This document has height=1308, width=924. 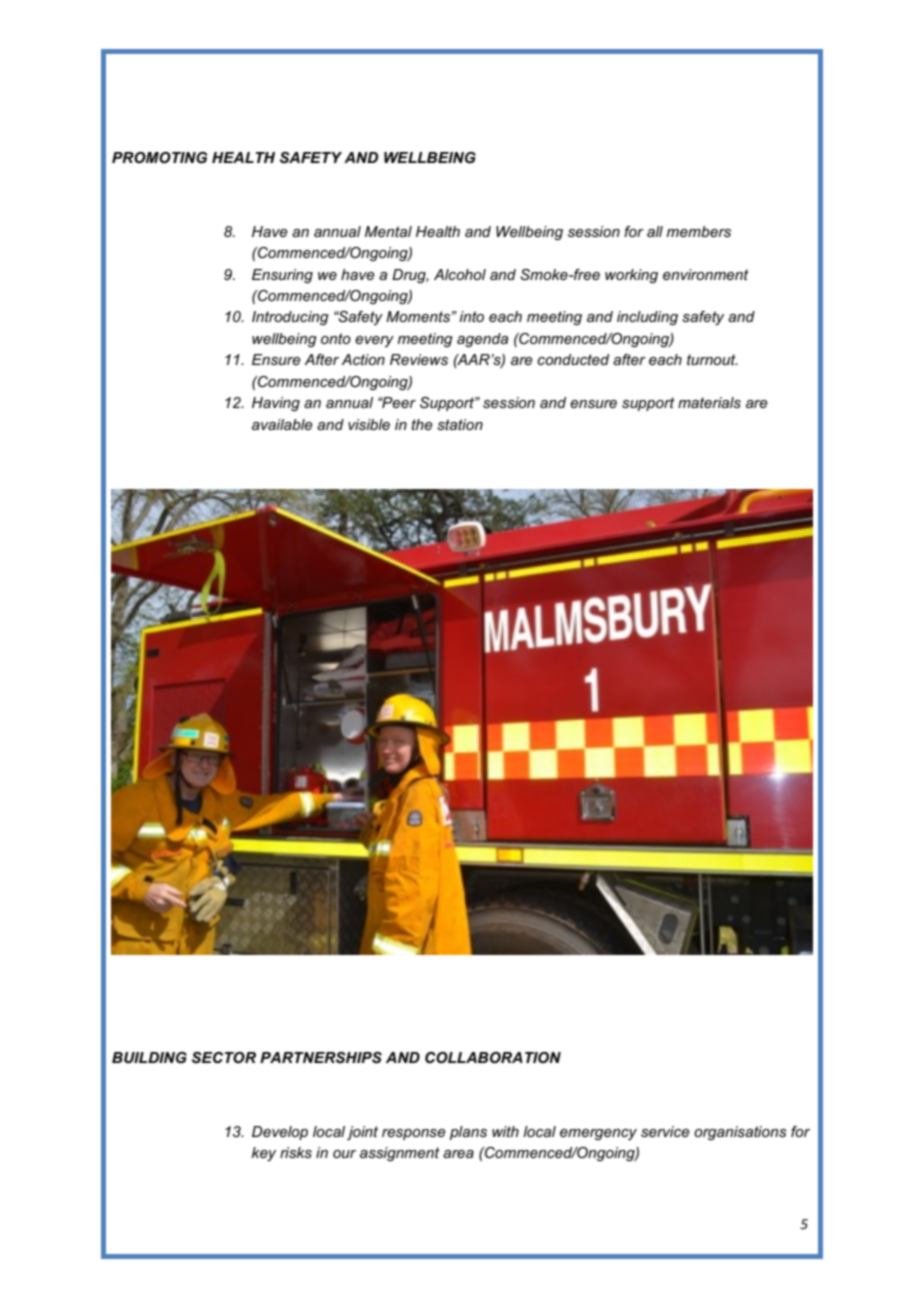 What do you see at coordinates (493, 1058) in the document?
I see `COLLABORATION` at bounding box center [493, 1058].
